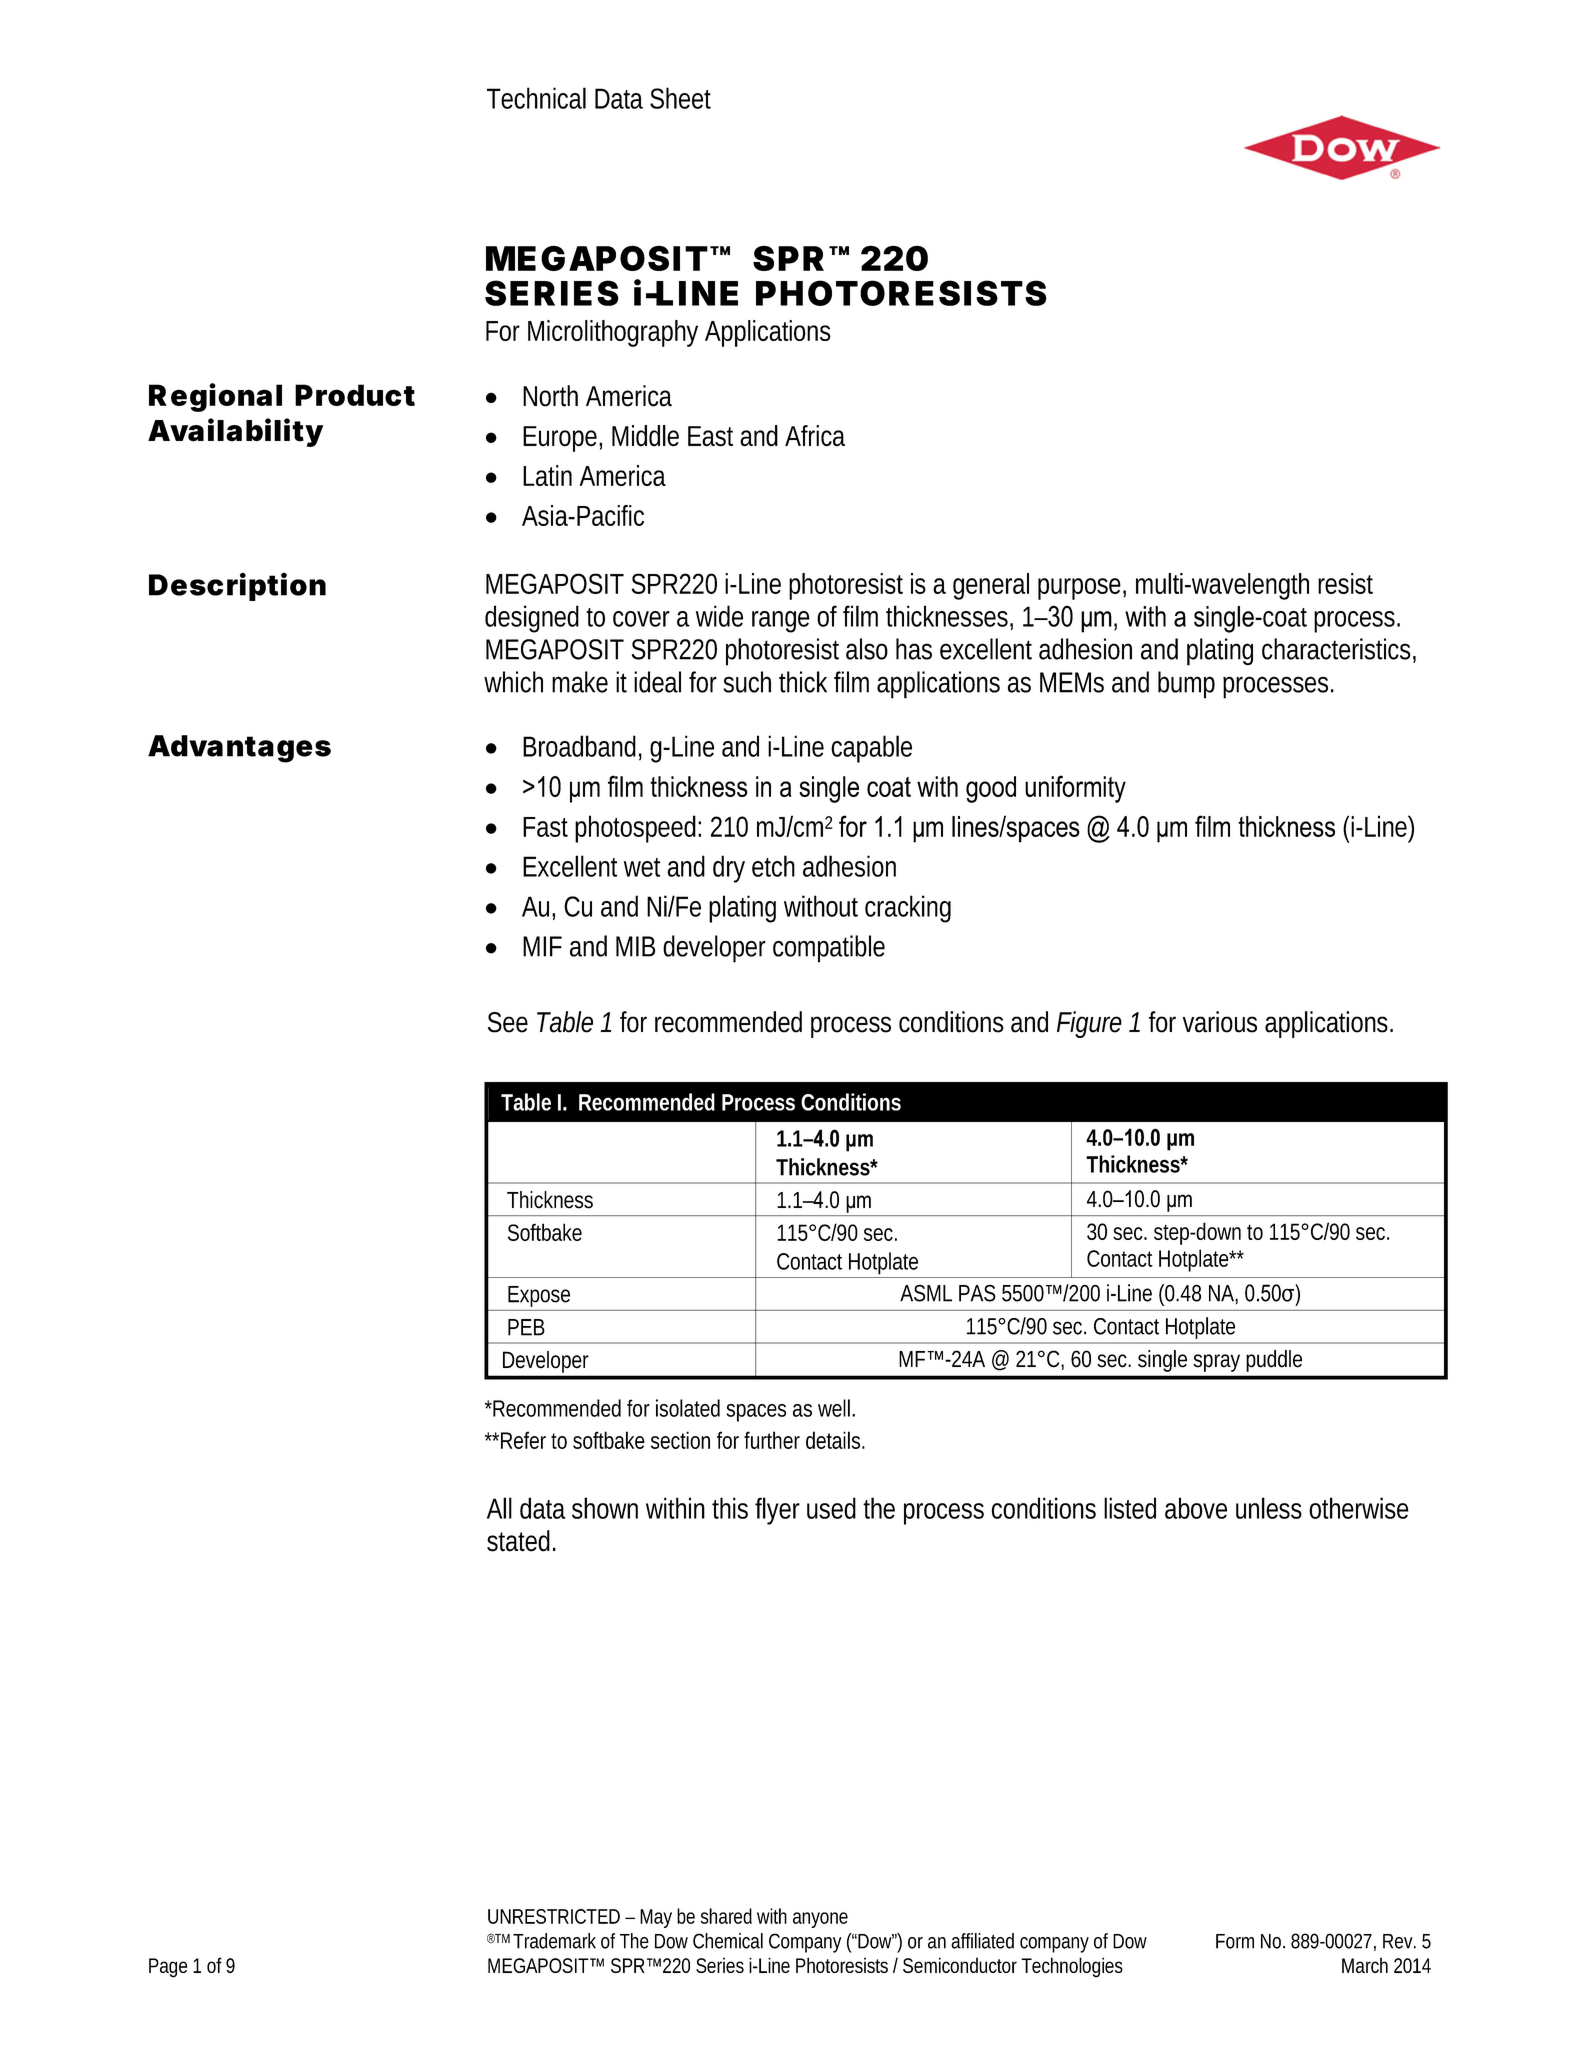 Image resolution: width=1590 pixels, height=2058 pixels. What do you see at coordinates (1219, 1022) in the screenshot?
I see `various` at bounding box center [1219, 1022].
